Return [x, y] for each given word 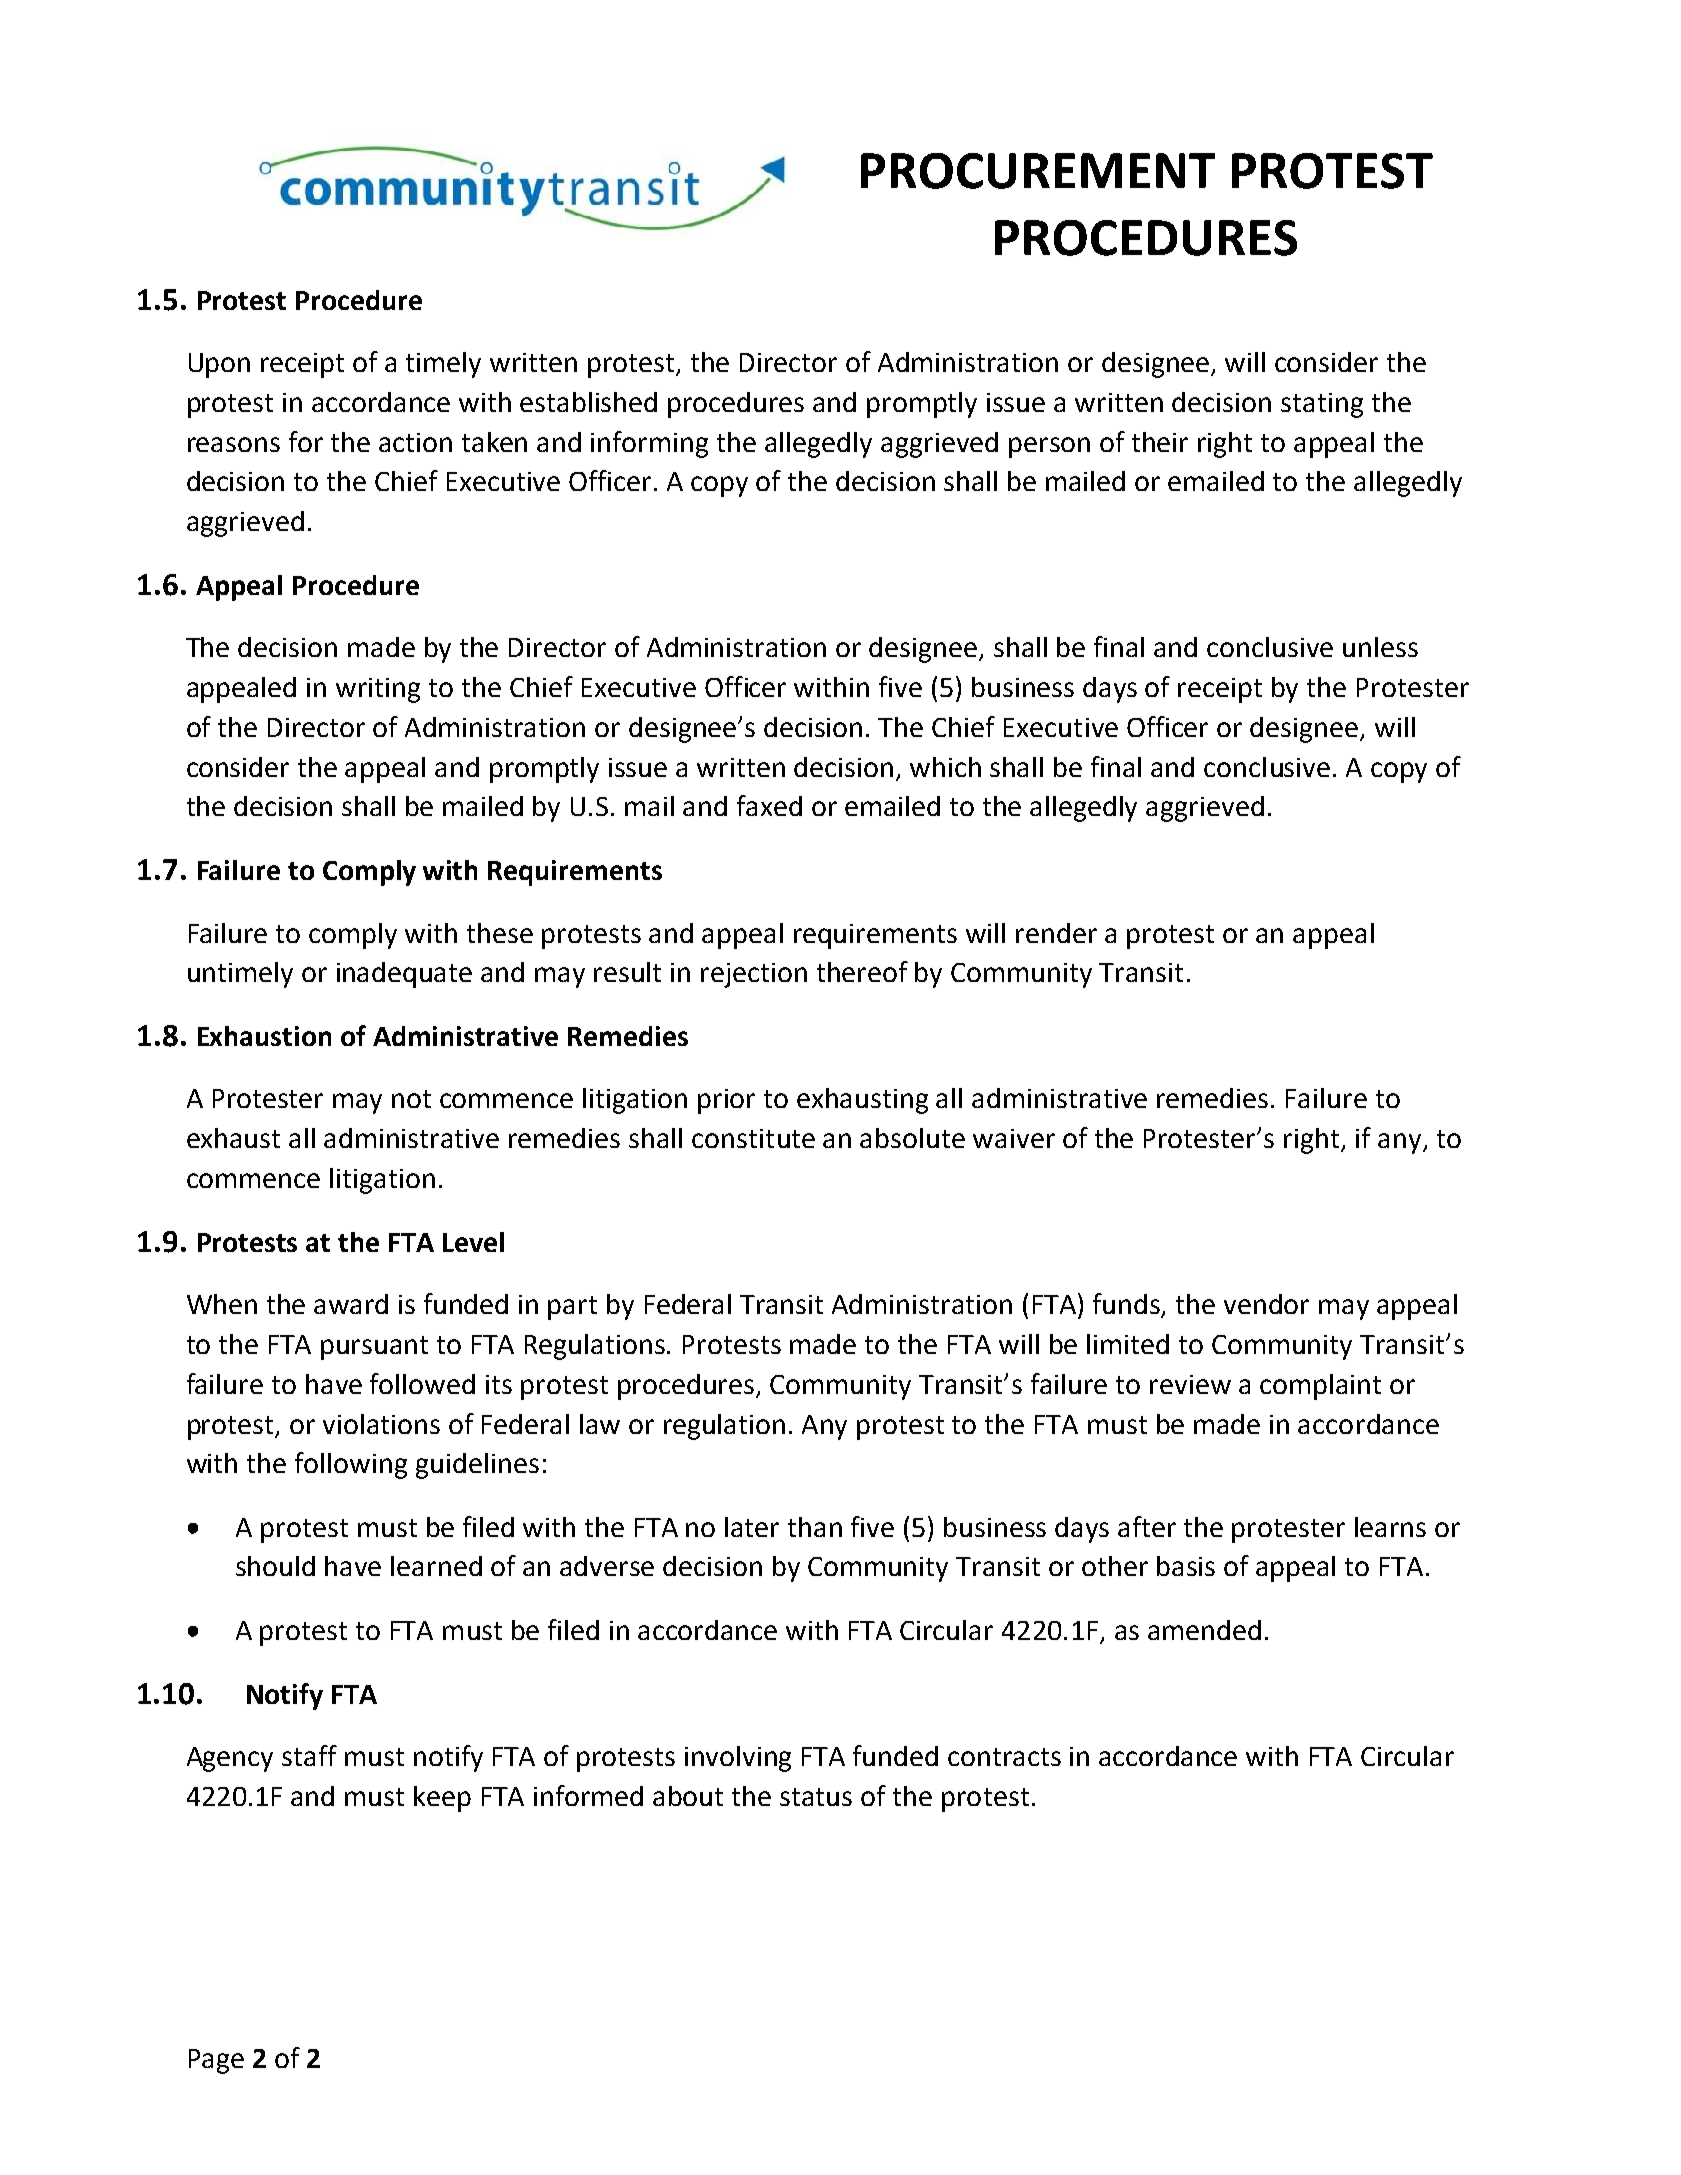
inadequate [404, 975]
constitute [753, 1138]
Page [216, 2061]
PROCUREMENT [1038, 171]
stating [1322, 405]
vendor [1266, 1304]
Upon [219, 365]
